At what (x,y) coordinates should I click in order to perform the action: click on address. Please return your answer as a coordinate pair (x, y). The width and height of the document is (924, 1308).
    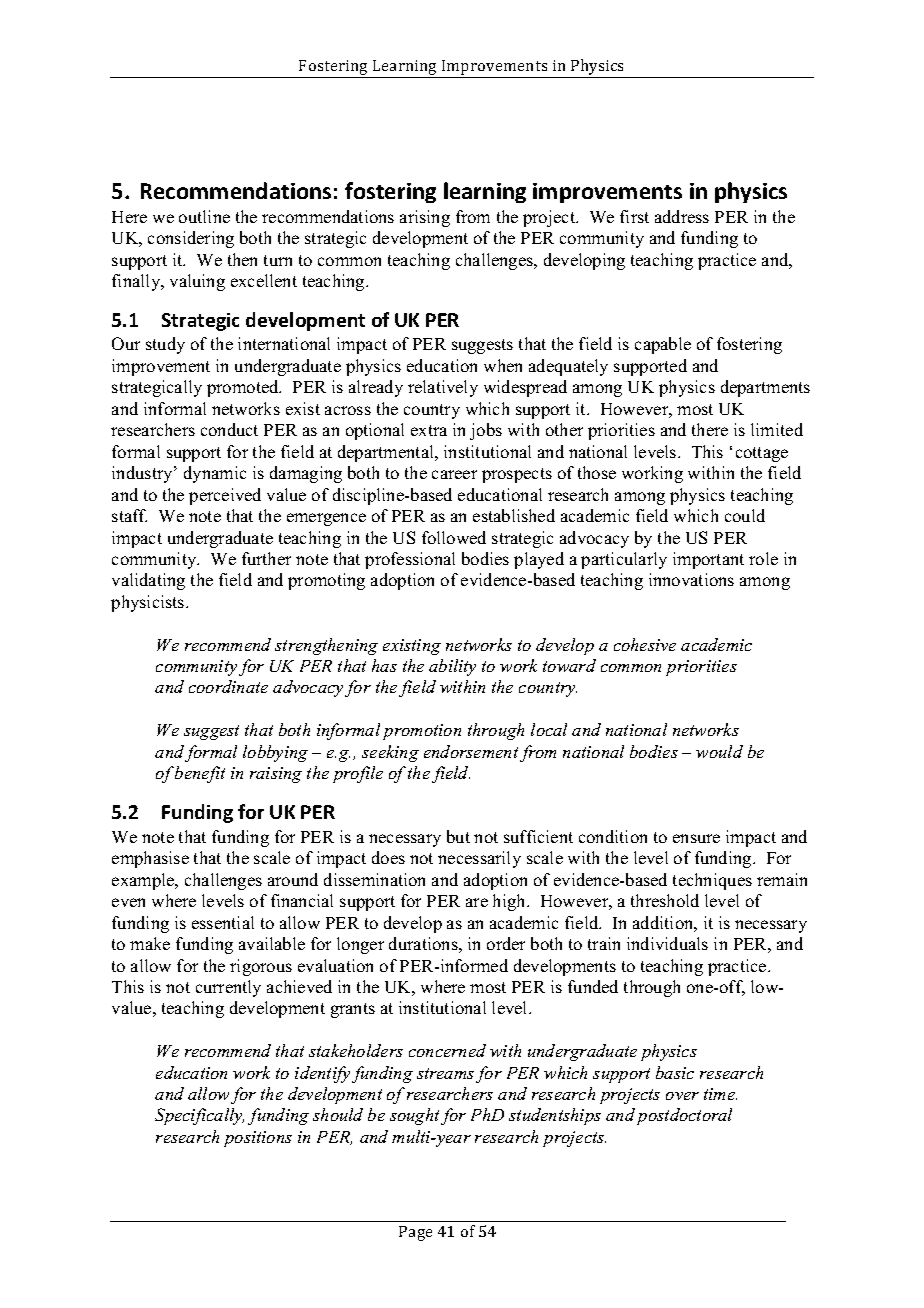
    Looking at the image, I should click on (682, 216).
